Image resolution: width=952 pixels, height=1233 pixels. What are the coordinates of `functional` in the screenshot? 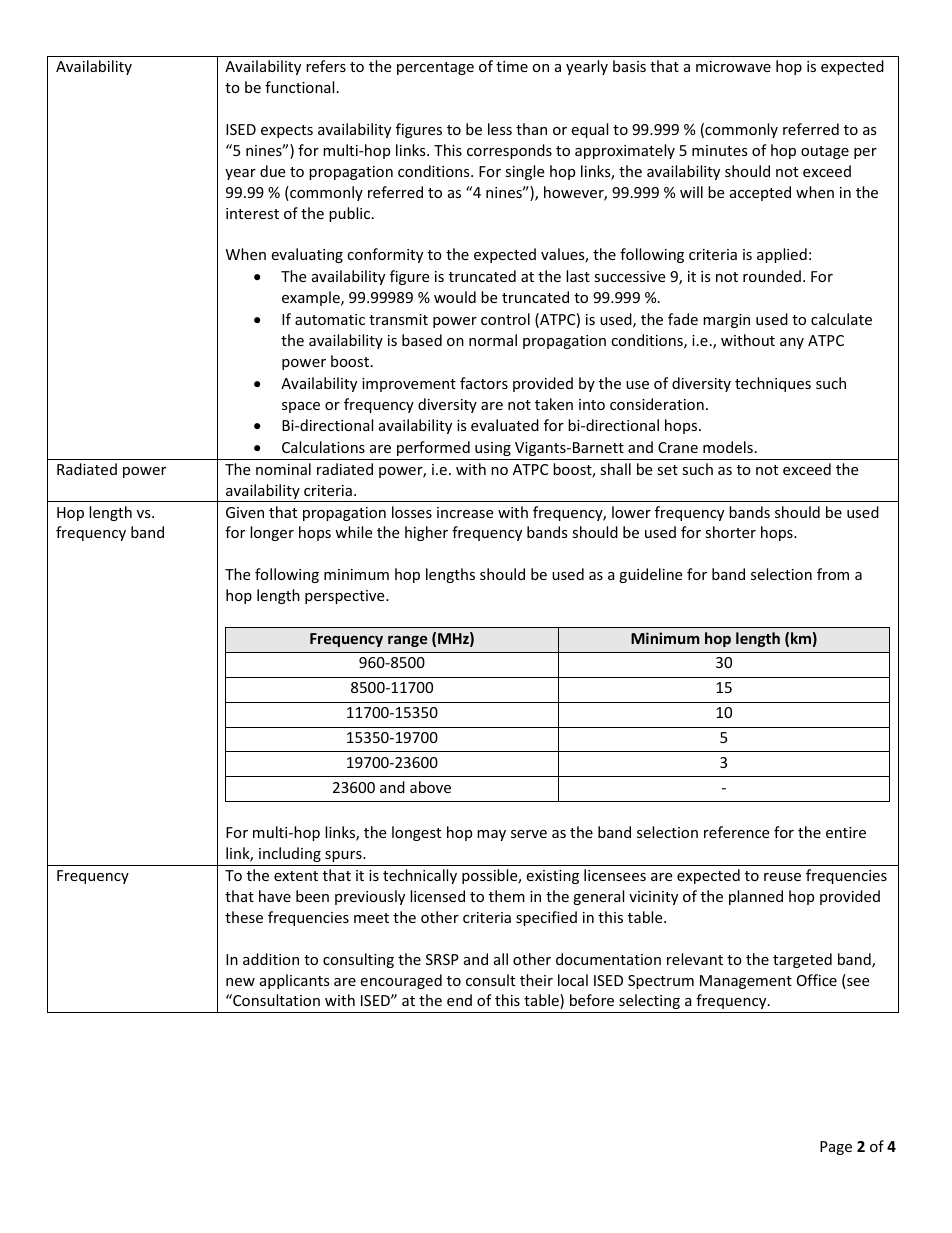 It's located at (299, 87).
